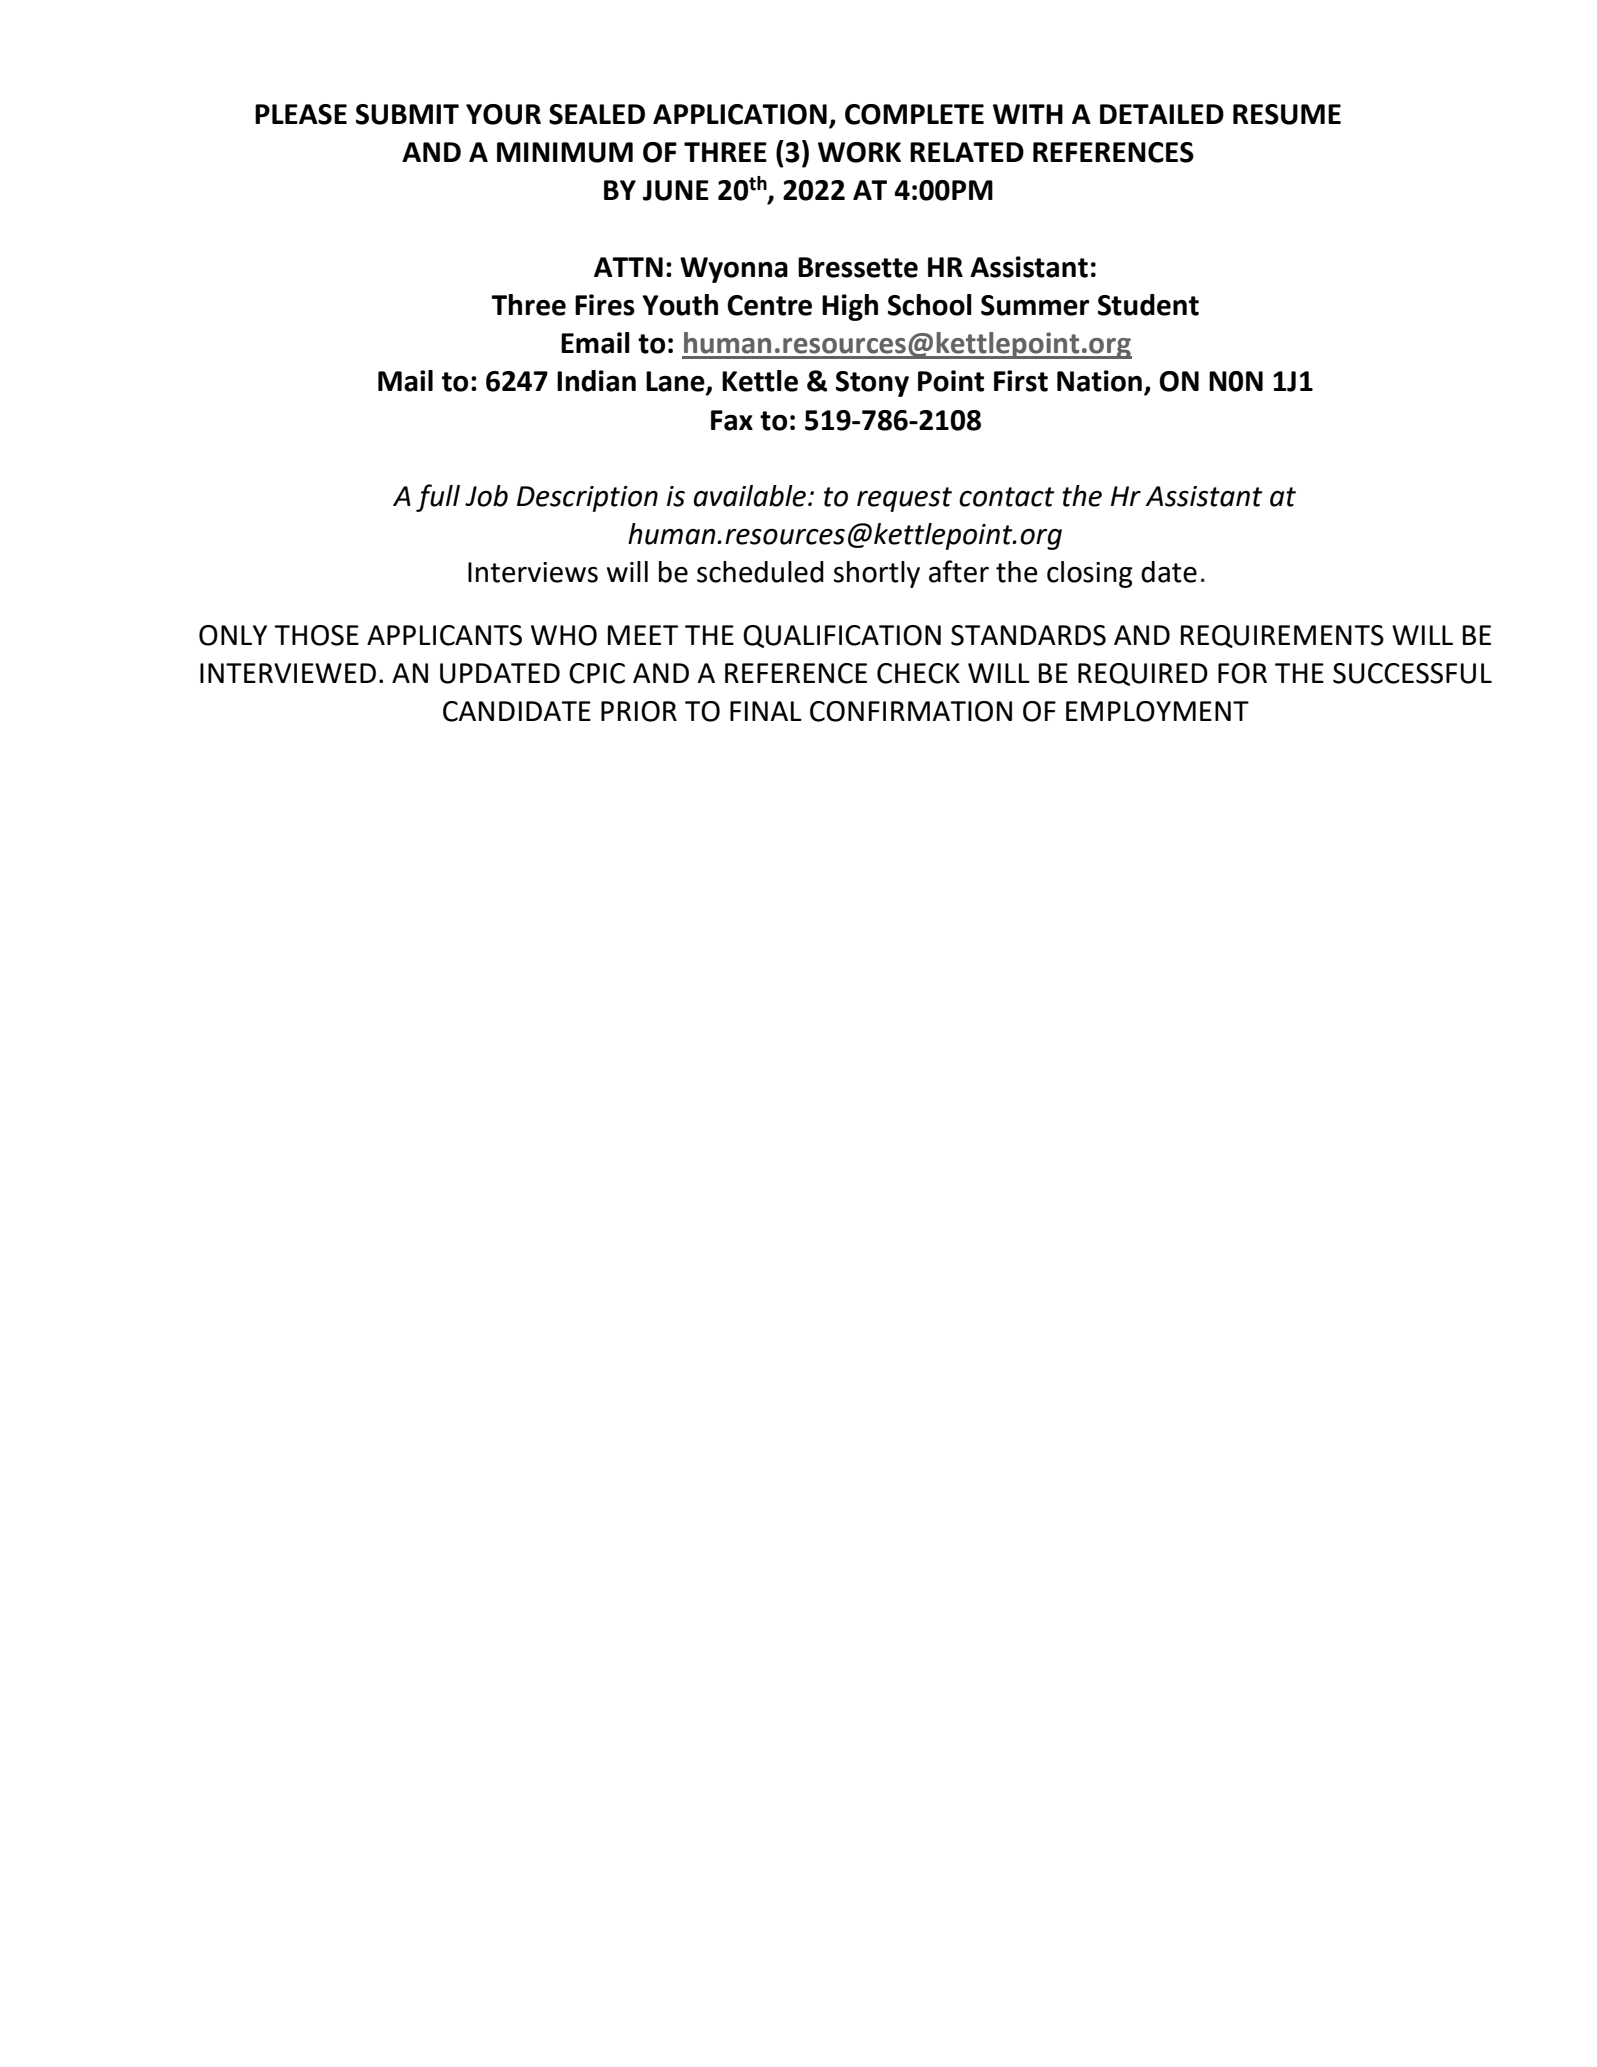  What do you see at coordinates (288, 673) in the document?
I see `INTERVIEWED` at bounding box center [288, 673].
